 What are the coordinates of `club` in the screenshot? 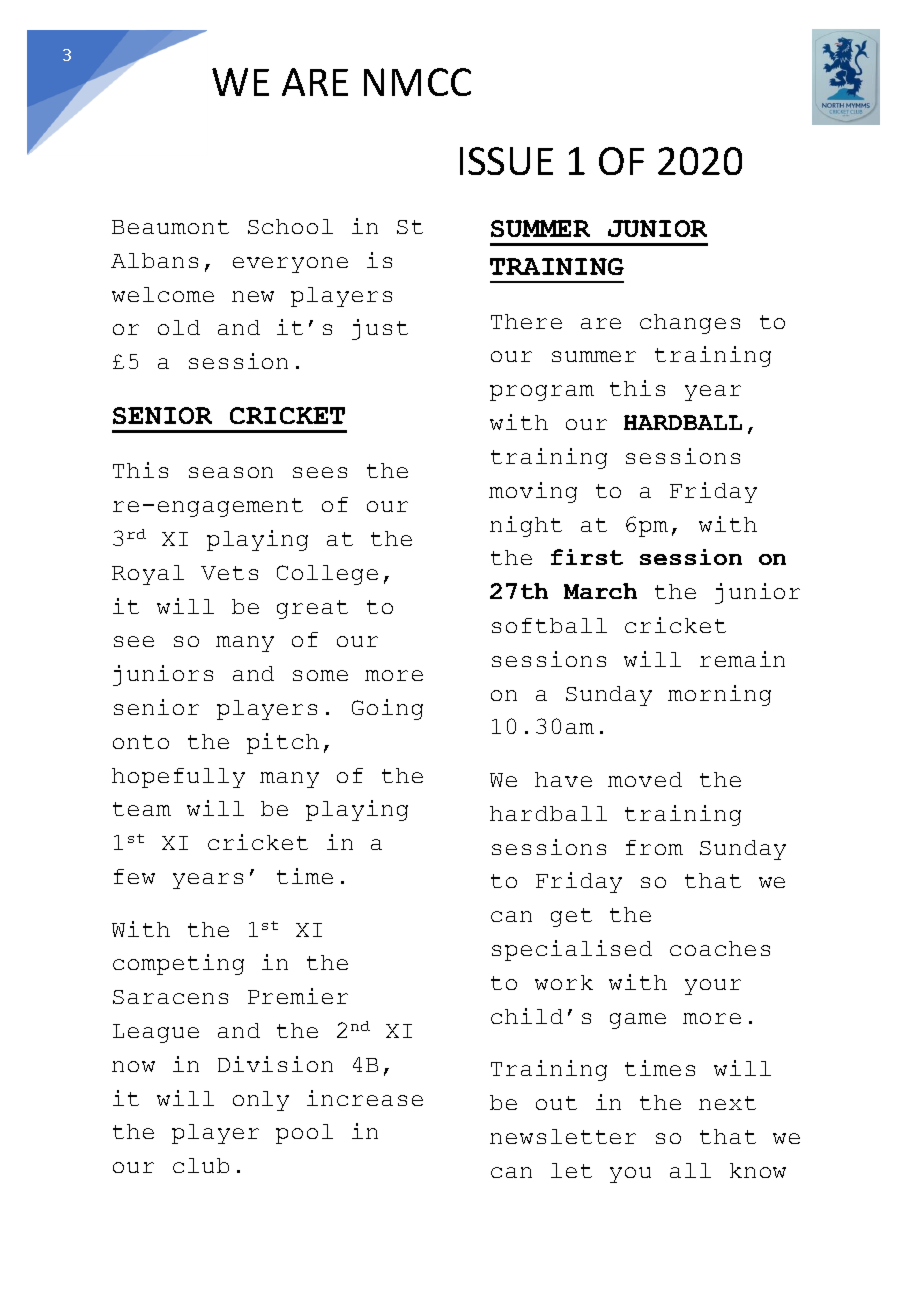 It's located at (201, 1165).
